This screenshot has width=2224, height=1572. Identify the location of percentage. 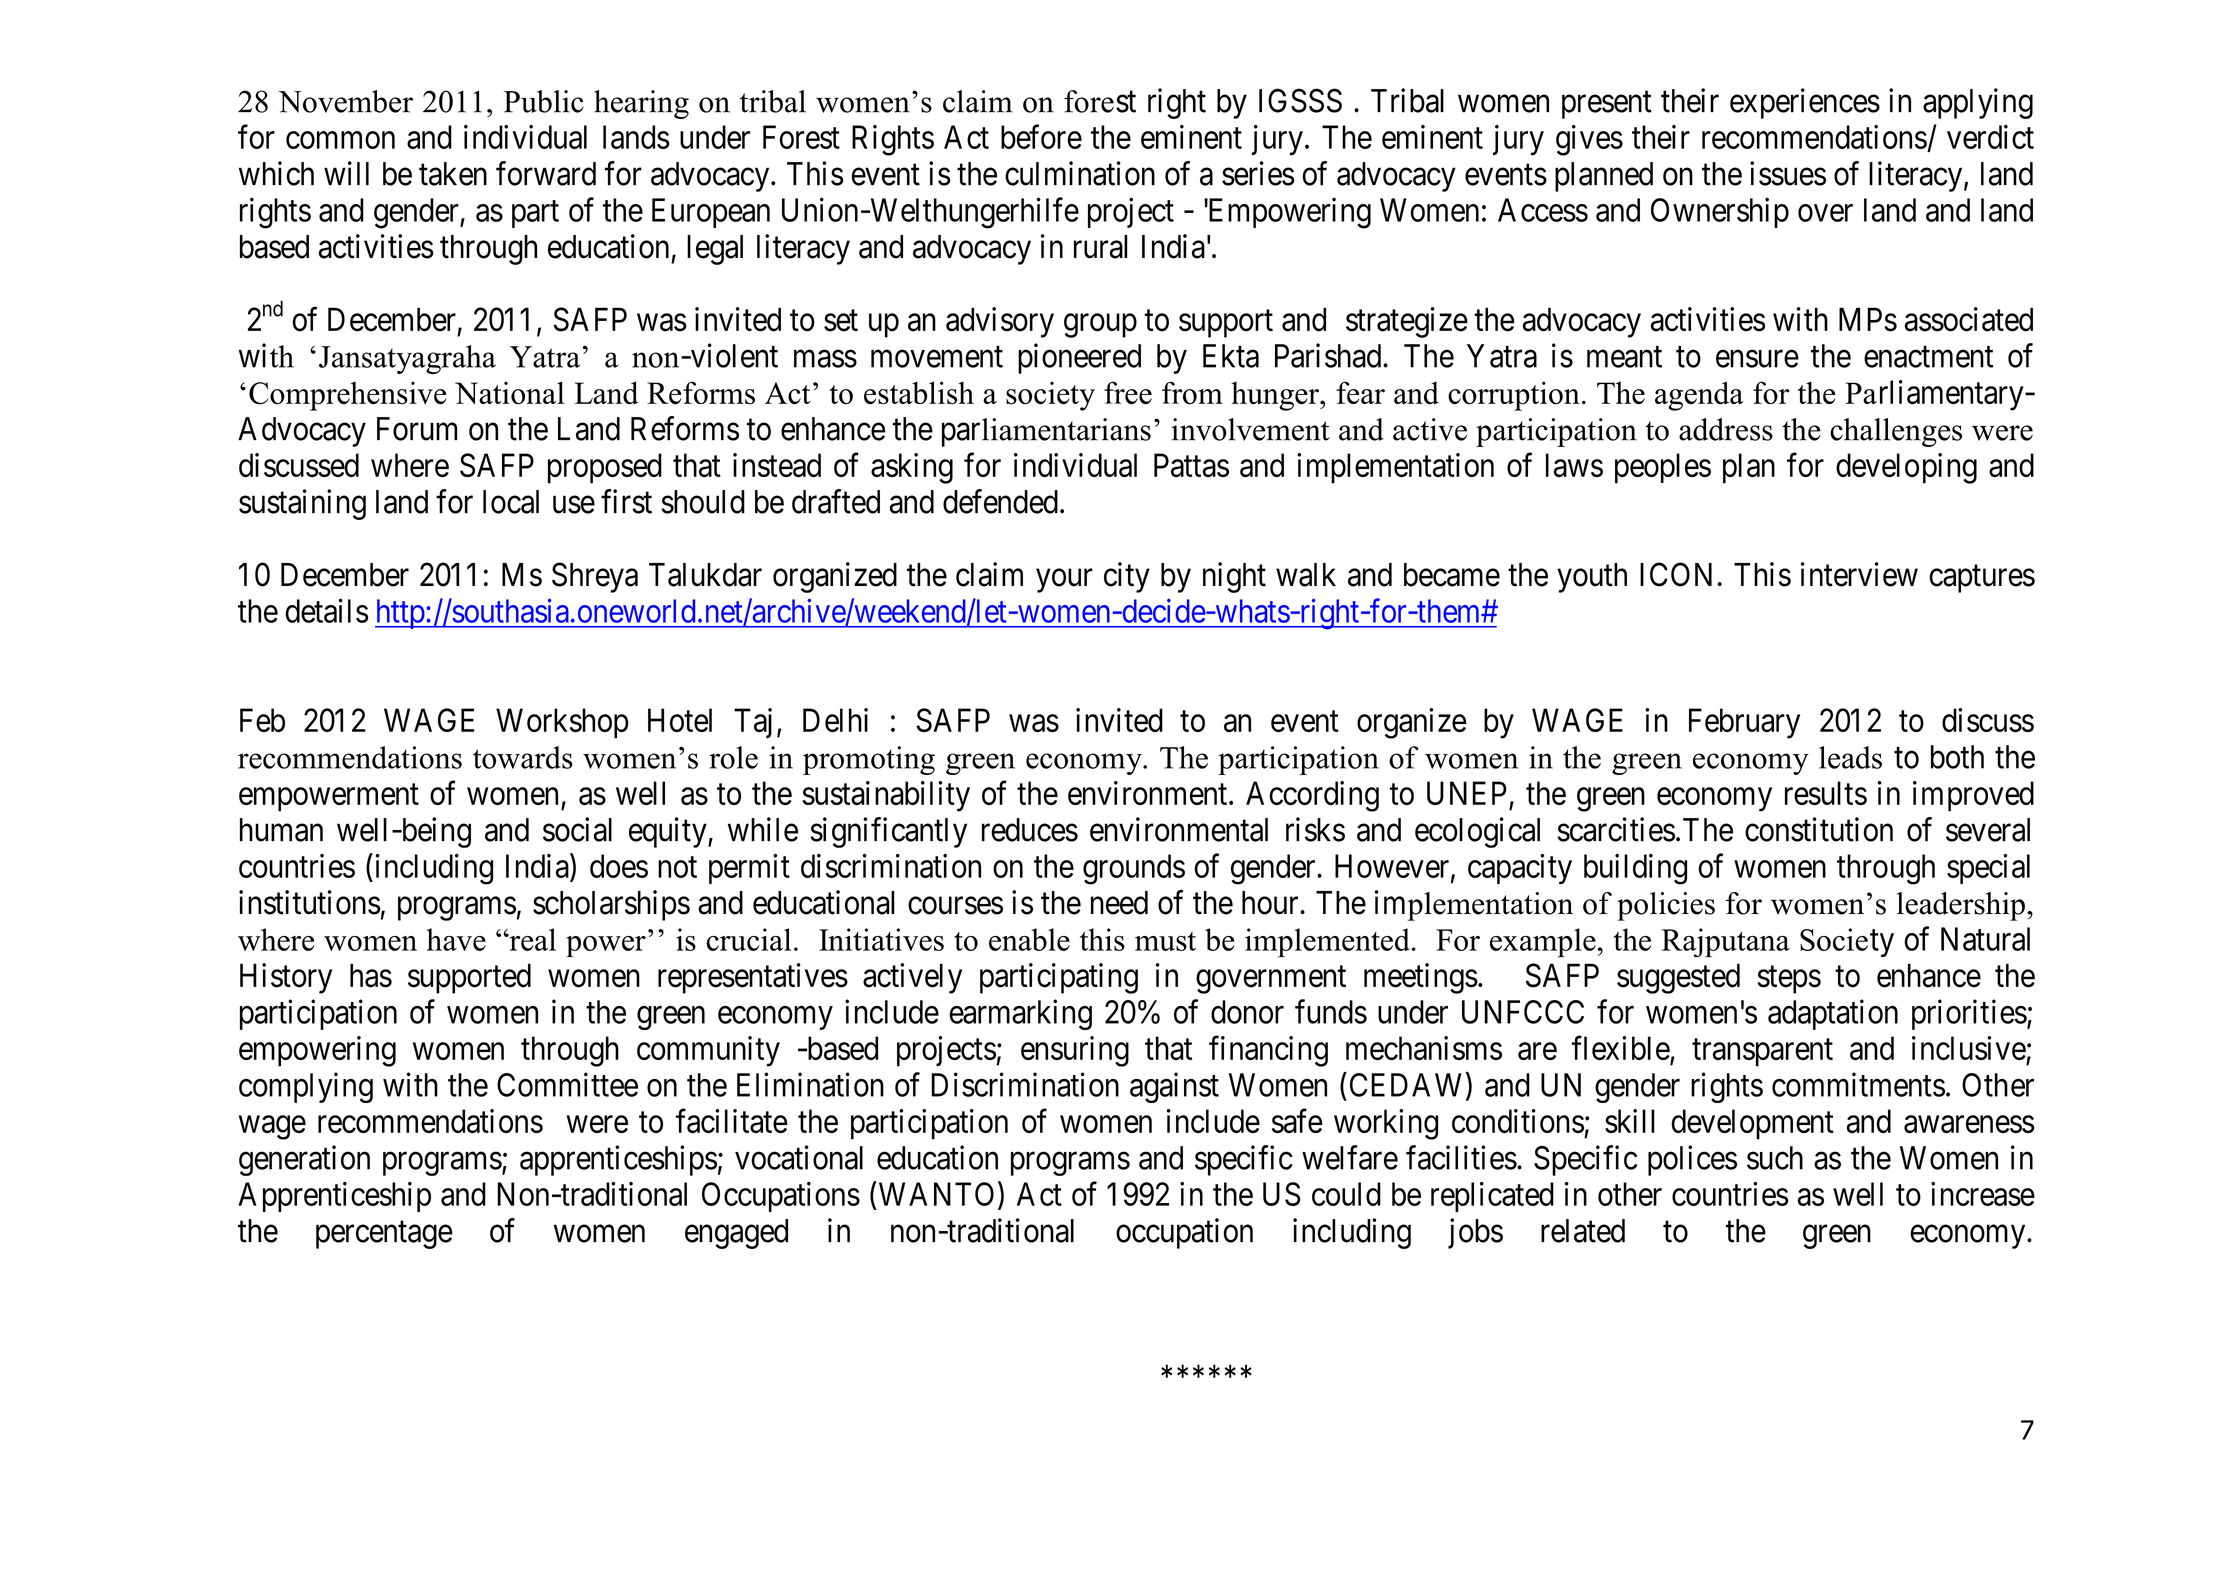
(384, 1235).
